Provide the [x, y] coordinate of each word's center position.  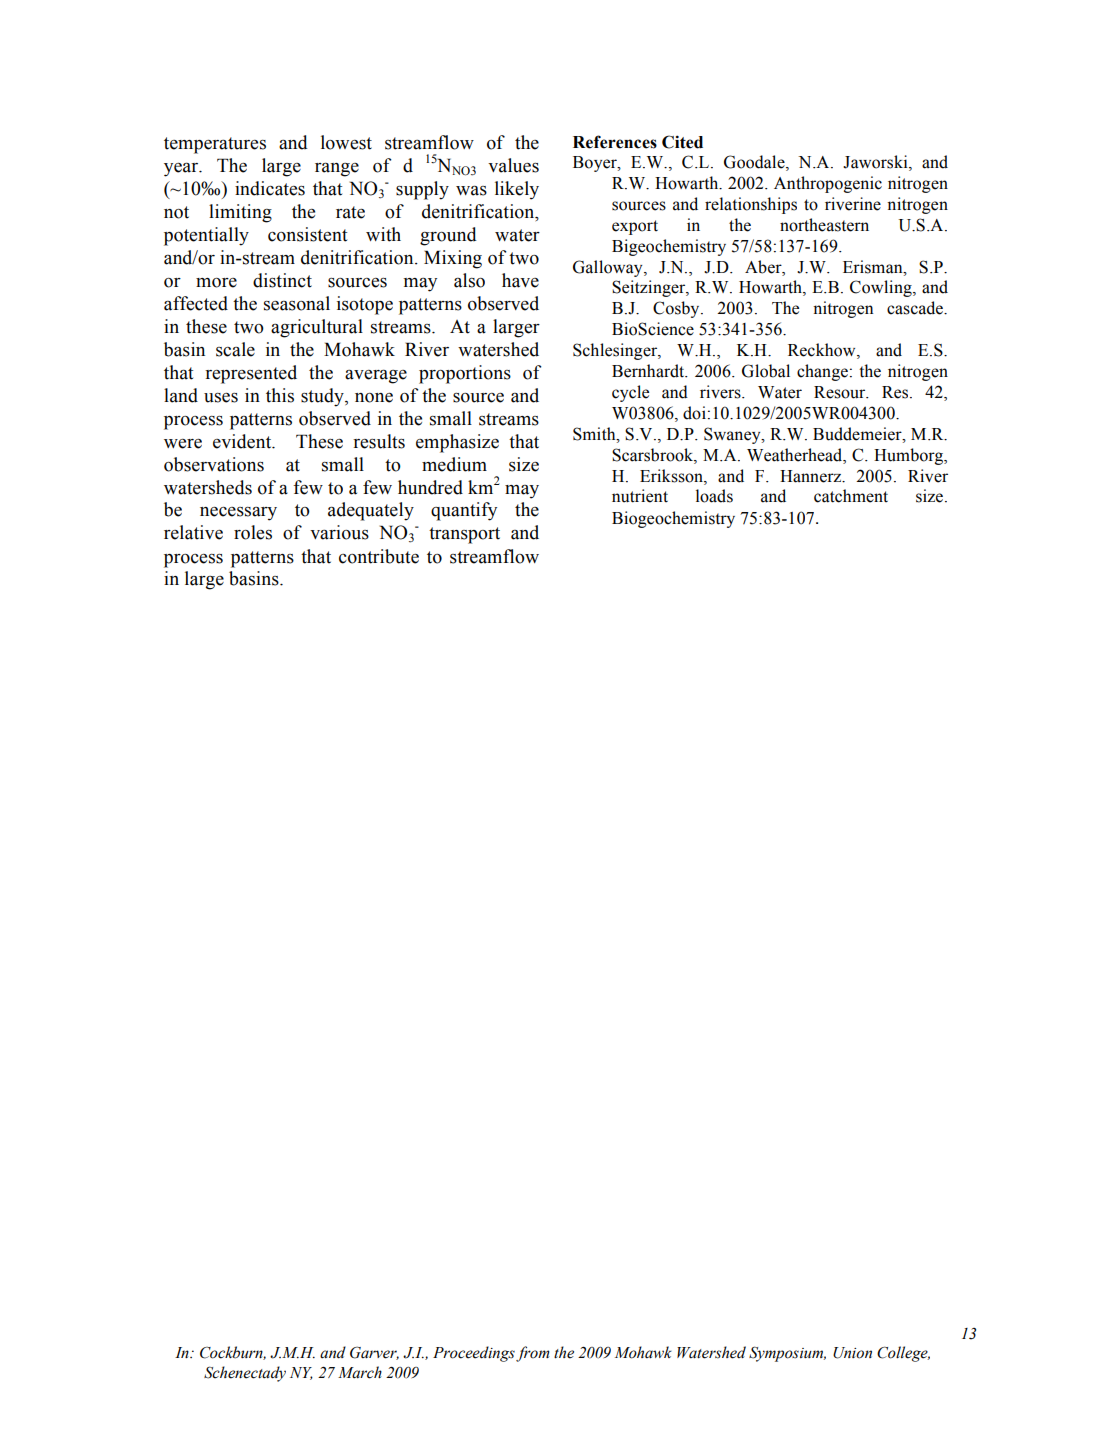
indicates [270, 188]
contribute [379, 556]
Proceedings [474, 1354]
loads [714, 496]
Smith [595, 434]
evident [243, 441]
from [533, 1354]
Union [852, 1353]
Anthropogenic [828, 184]
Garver [374, 1353]
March [360, 1372]
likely [517, 190]
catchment [851, 496]
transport [464, 535]
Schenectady [245, 1374]
